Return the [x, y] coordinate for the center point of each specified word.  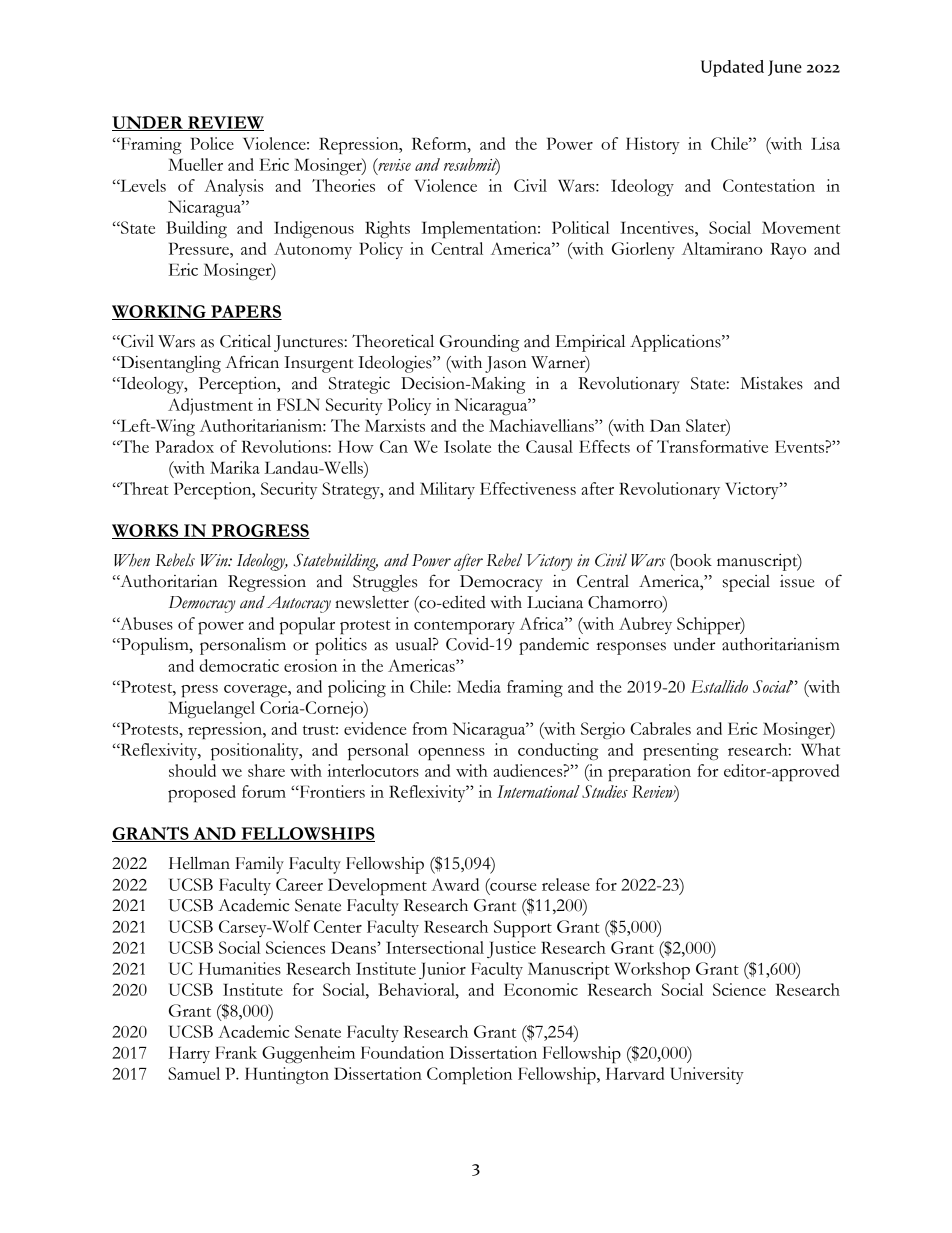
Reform [440, 143]
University [707, 1075]
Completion [469, 1075]
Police [212, 143]
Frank [236, 1052]
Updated [732, 68]
